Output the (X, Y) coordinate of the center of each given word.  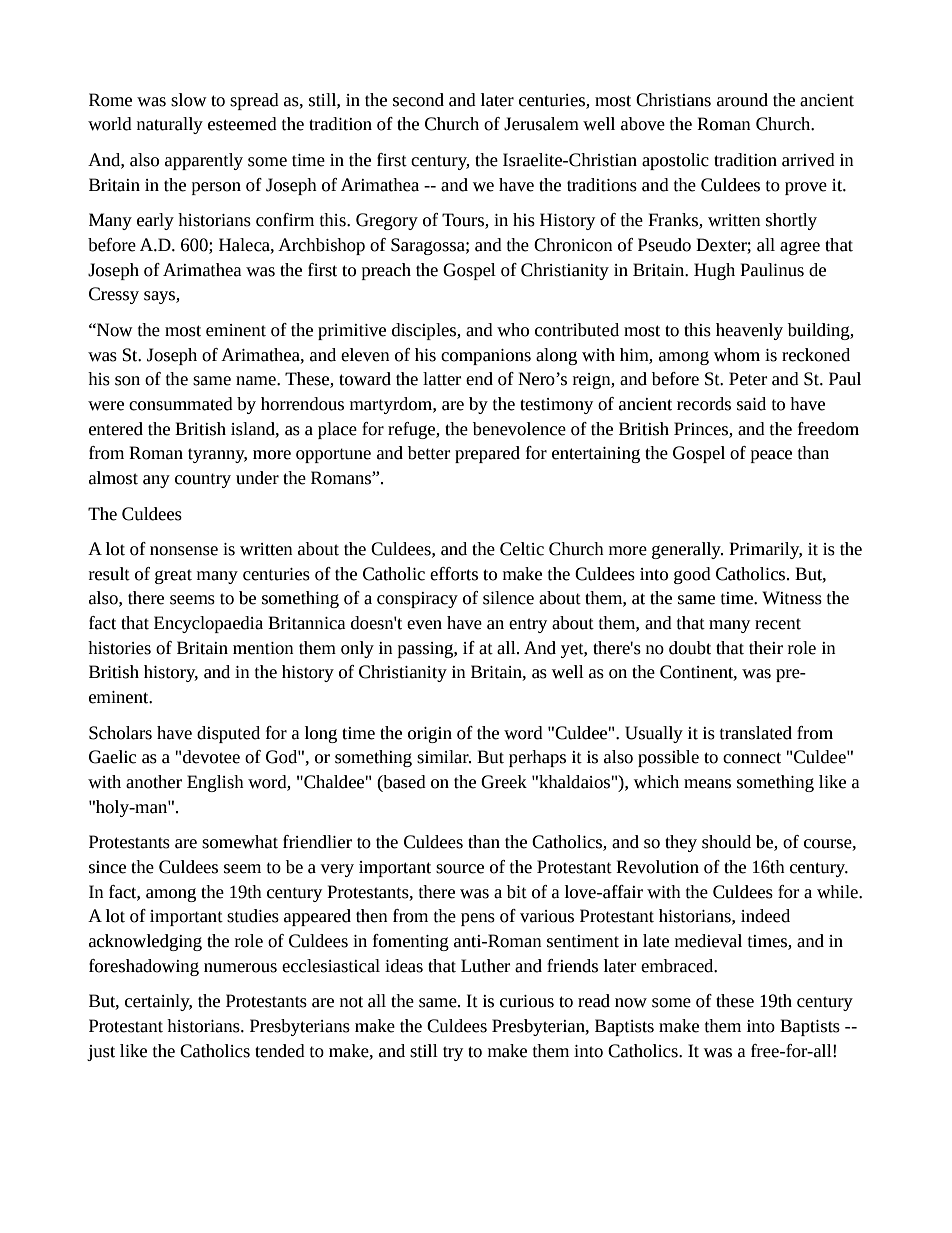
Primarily (765, 550)
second (418, 100)
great (173, 576)
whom (737, 355)
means (707, 784)
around (742, 100)
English (215, 783)
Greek (504, 782)
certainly (158, 1002)
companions (486, 357)
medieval (708, 941)
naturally (170, 125)
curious (527, 1001)
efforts (454, 574)
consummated (181, 404)
